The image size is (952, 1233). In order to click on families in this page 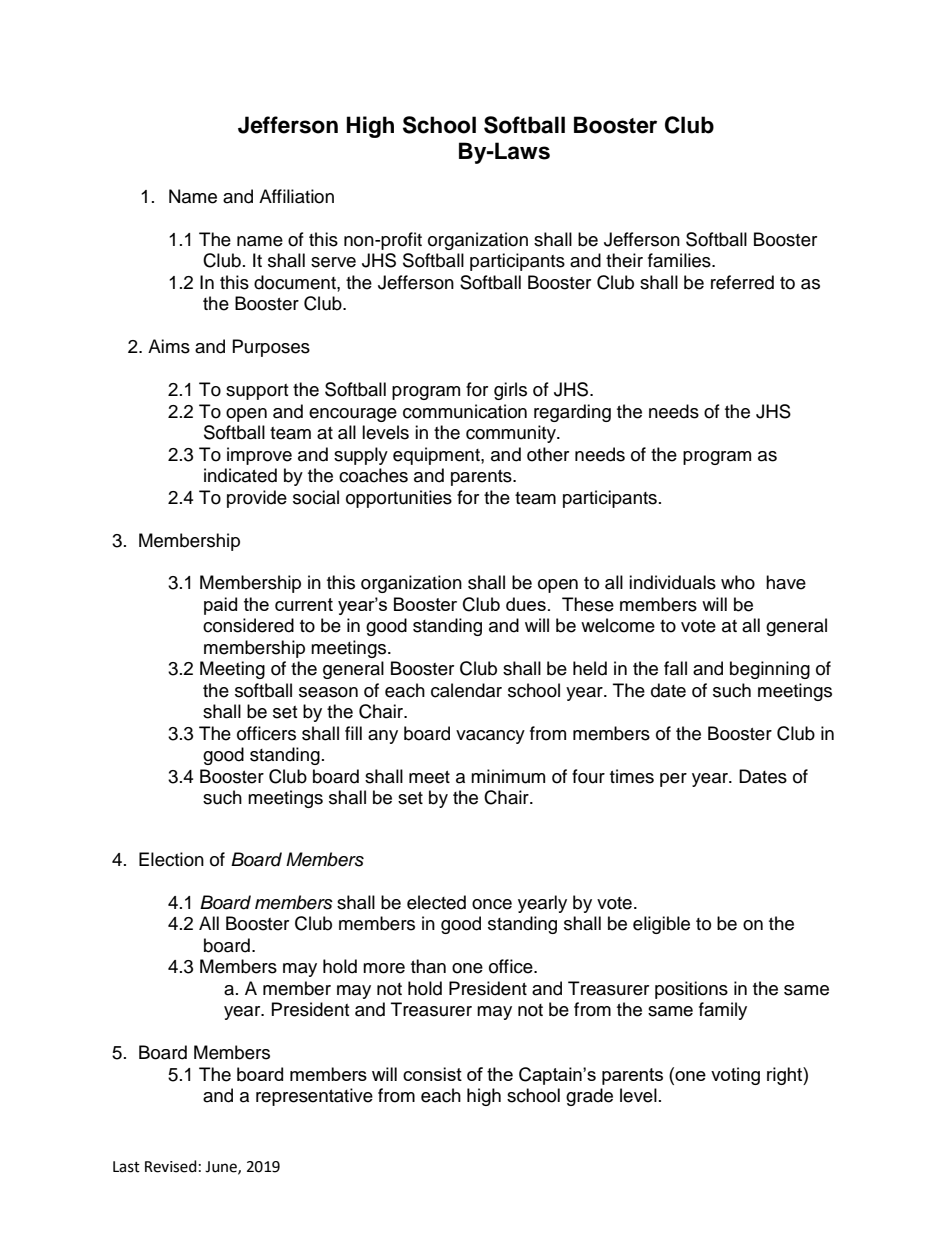, I will do `click(680, 260)`.
